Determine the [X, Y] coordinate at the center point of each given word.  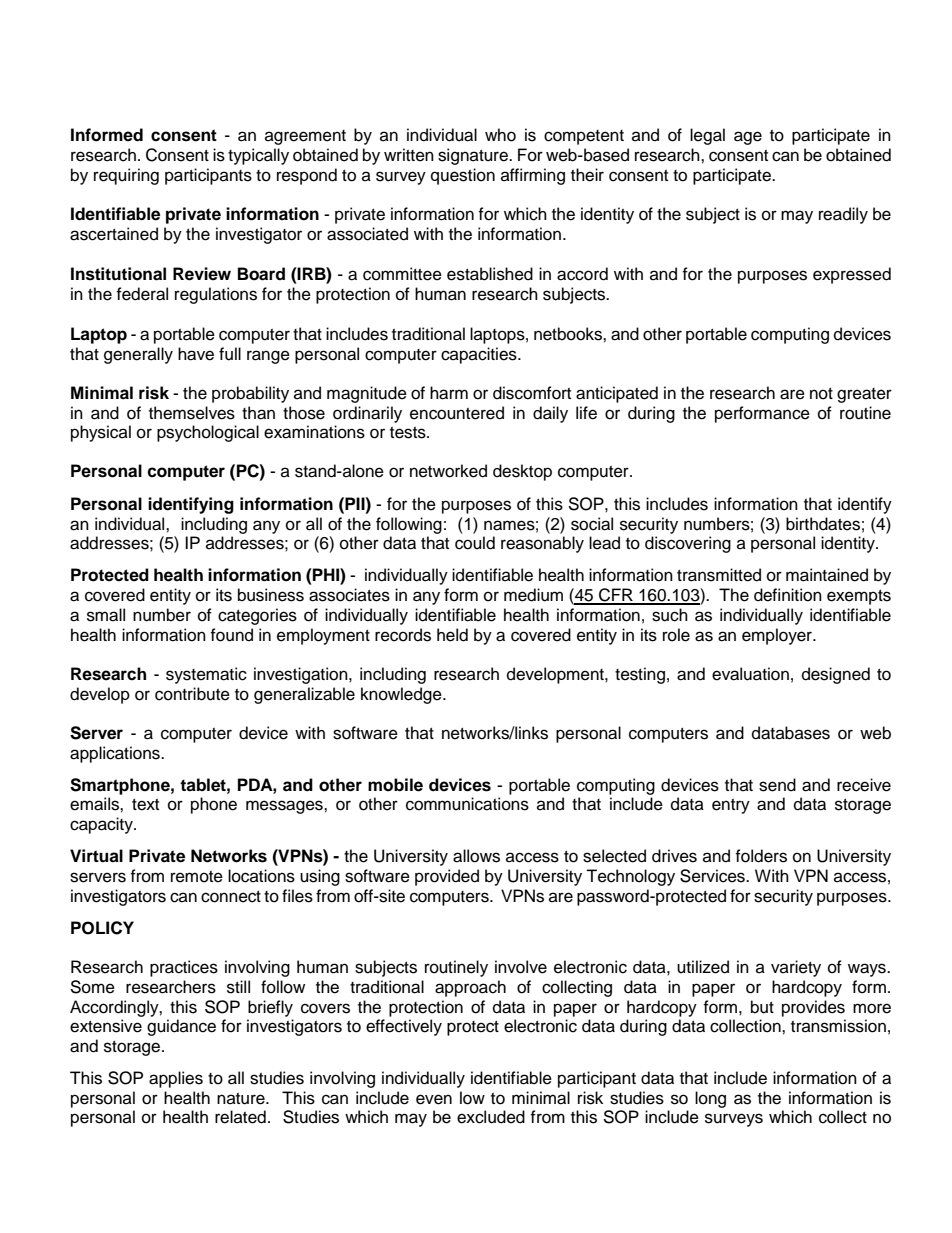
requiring [126, 176]
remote [197, 877]
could [475, 543]
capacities [480, 355]
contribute [192, 694]
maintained [827, 575]
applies [176, 1079]
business [271, 595]
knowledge [402, 695]
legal [707, 136]
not [821, 394]
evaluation [750, 674]
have [196, 354]
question [463, 176]
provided [447, 877]
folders [761, 856]
